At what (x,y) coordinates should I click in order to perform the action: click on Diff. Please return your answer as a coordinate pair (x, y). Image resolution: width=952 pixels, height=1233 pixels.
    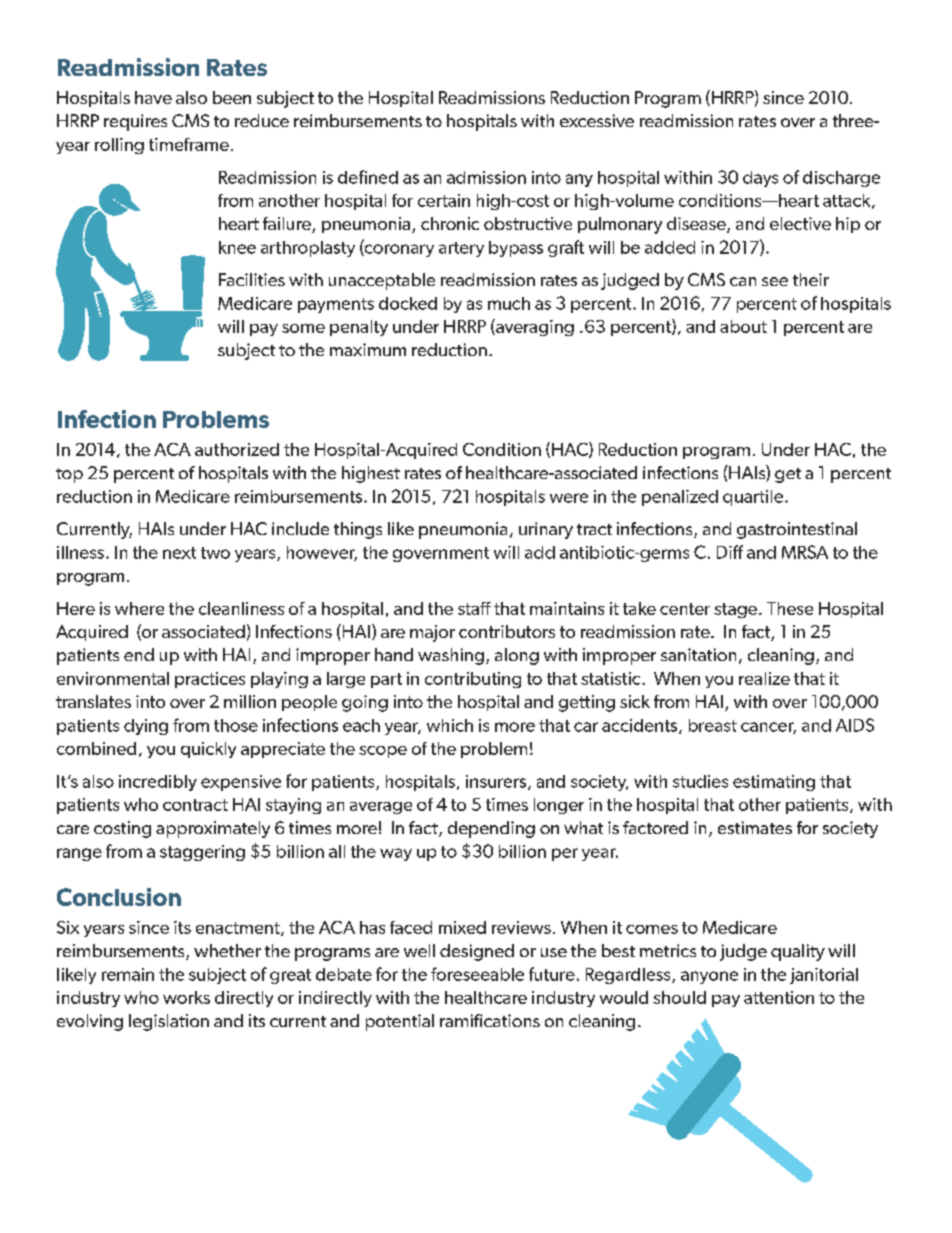
    Looking at the image, I should click on (730, 552).
